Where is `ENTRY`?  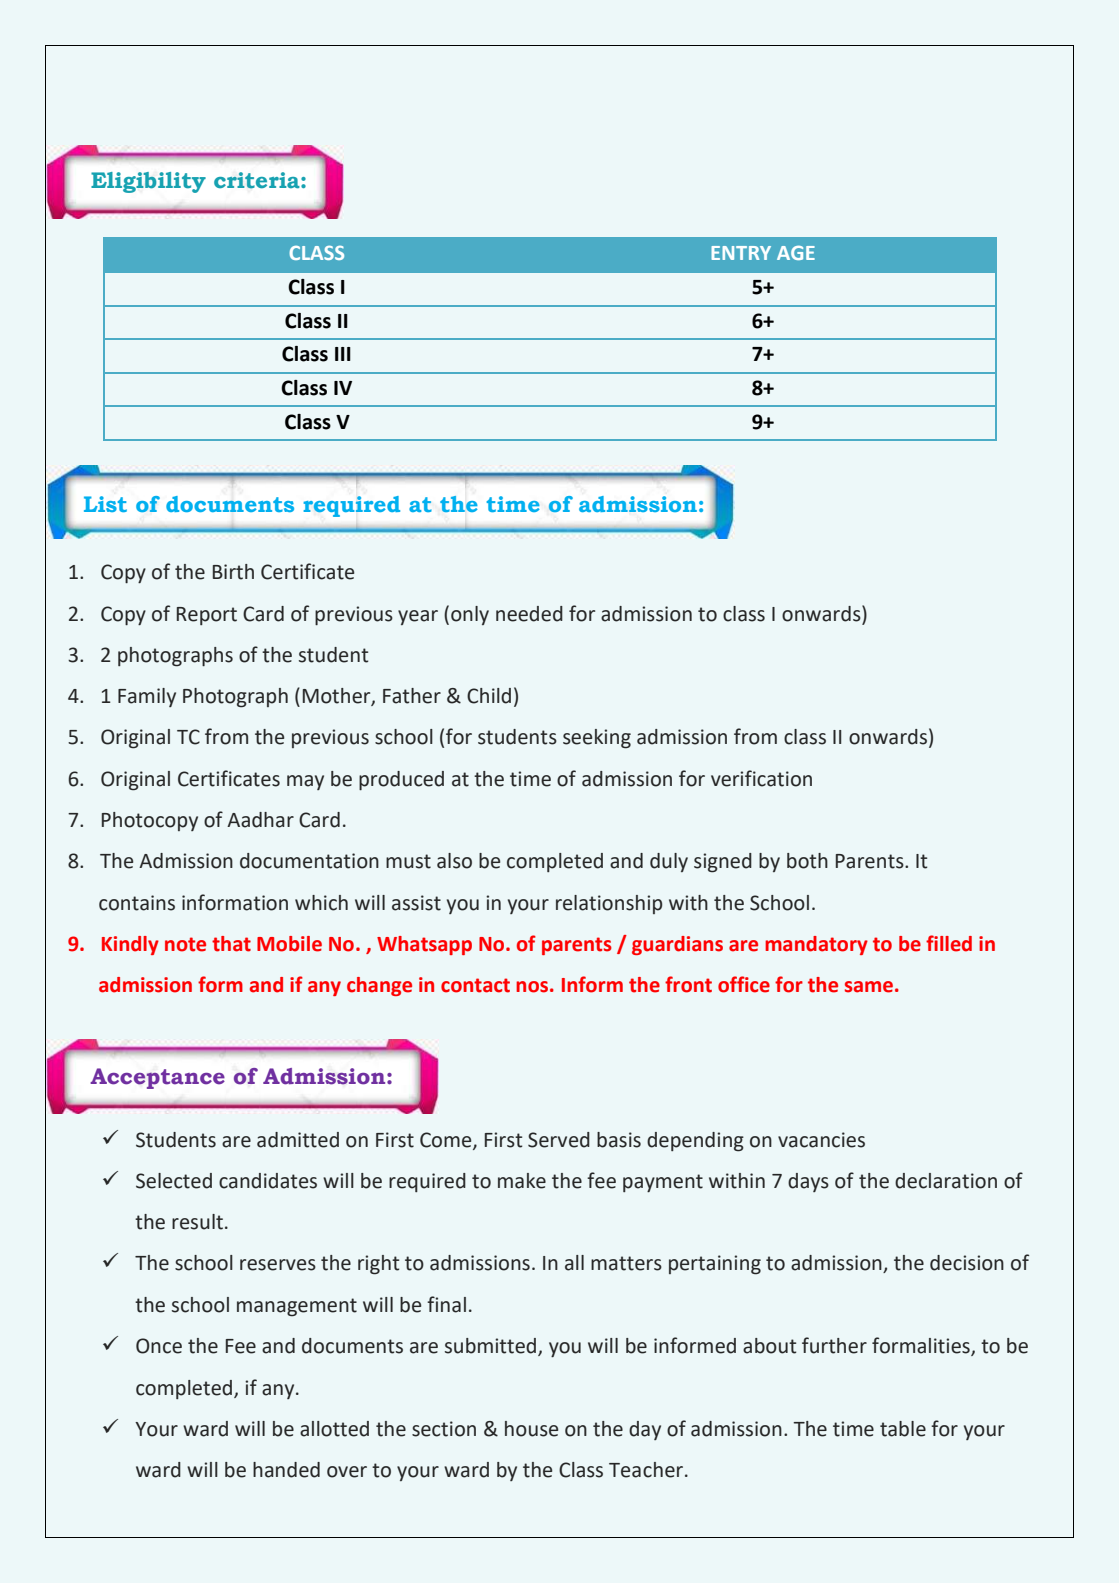 ENTRY is located at coordinates (741, 253).
